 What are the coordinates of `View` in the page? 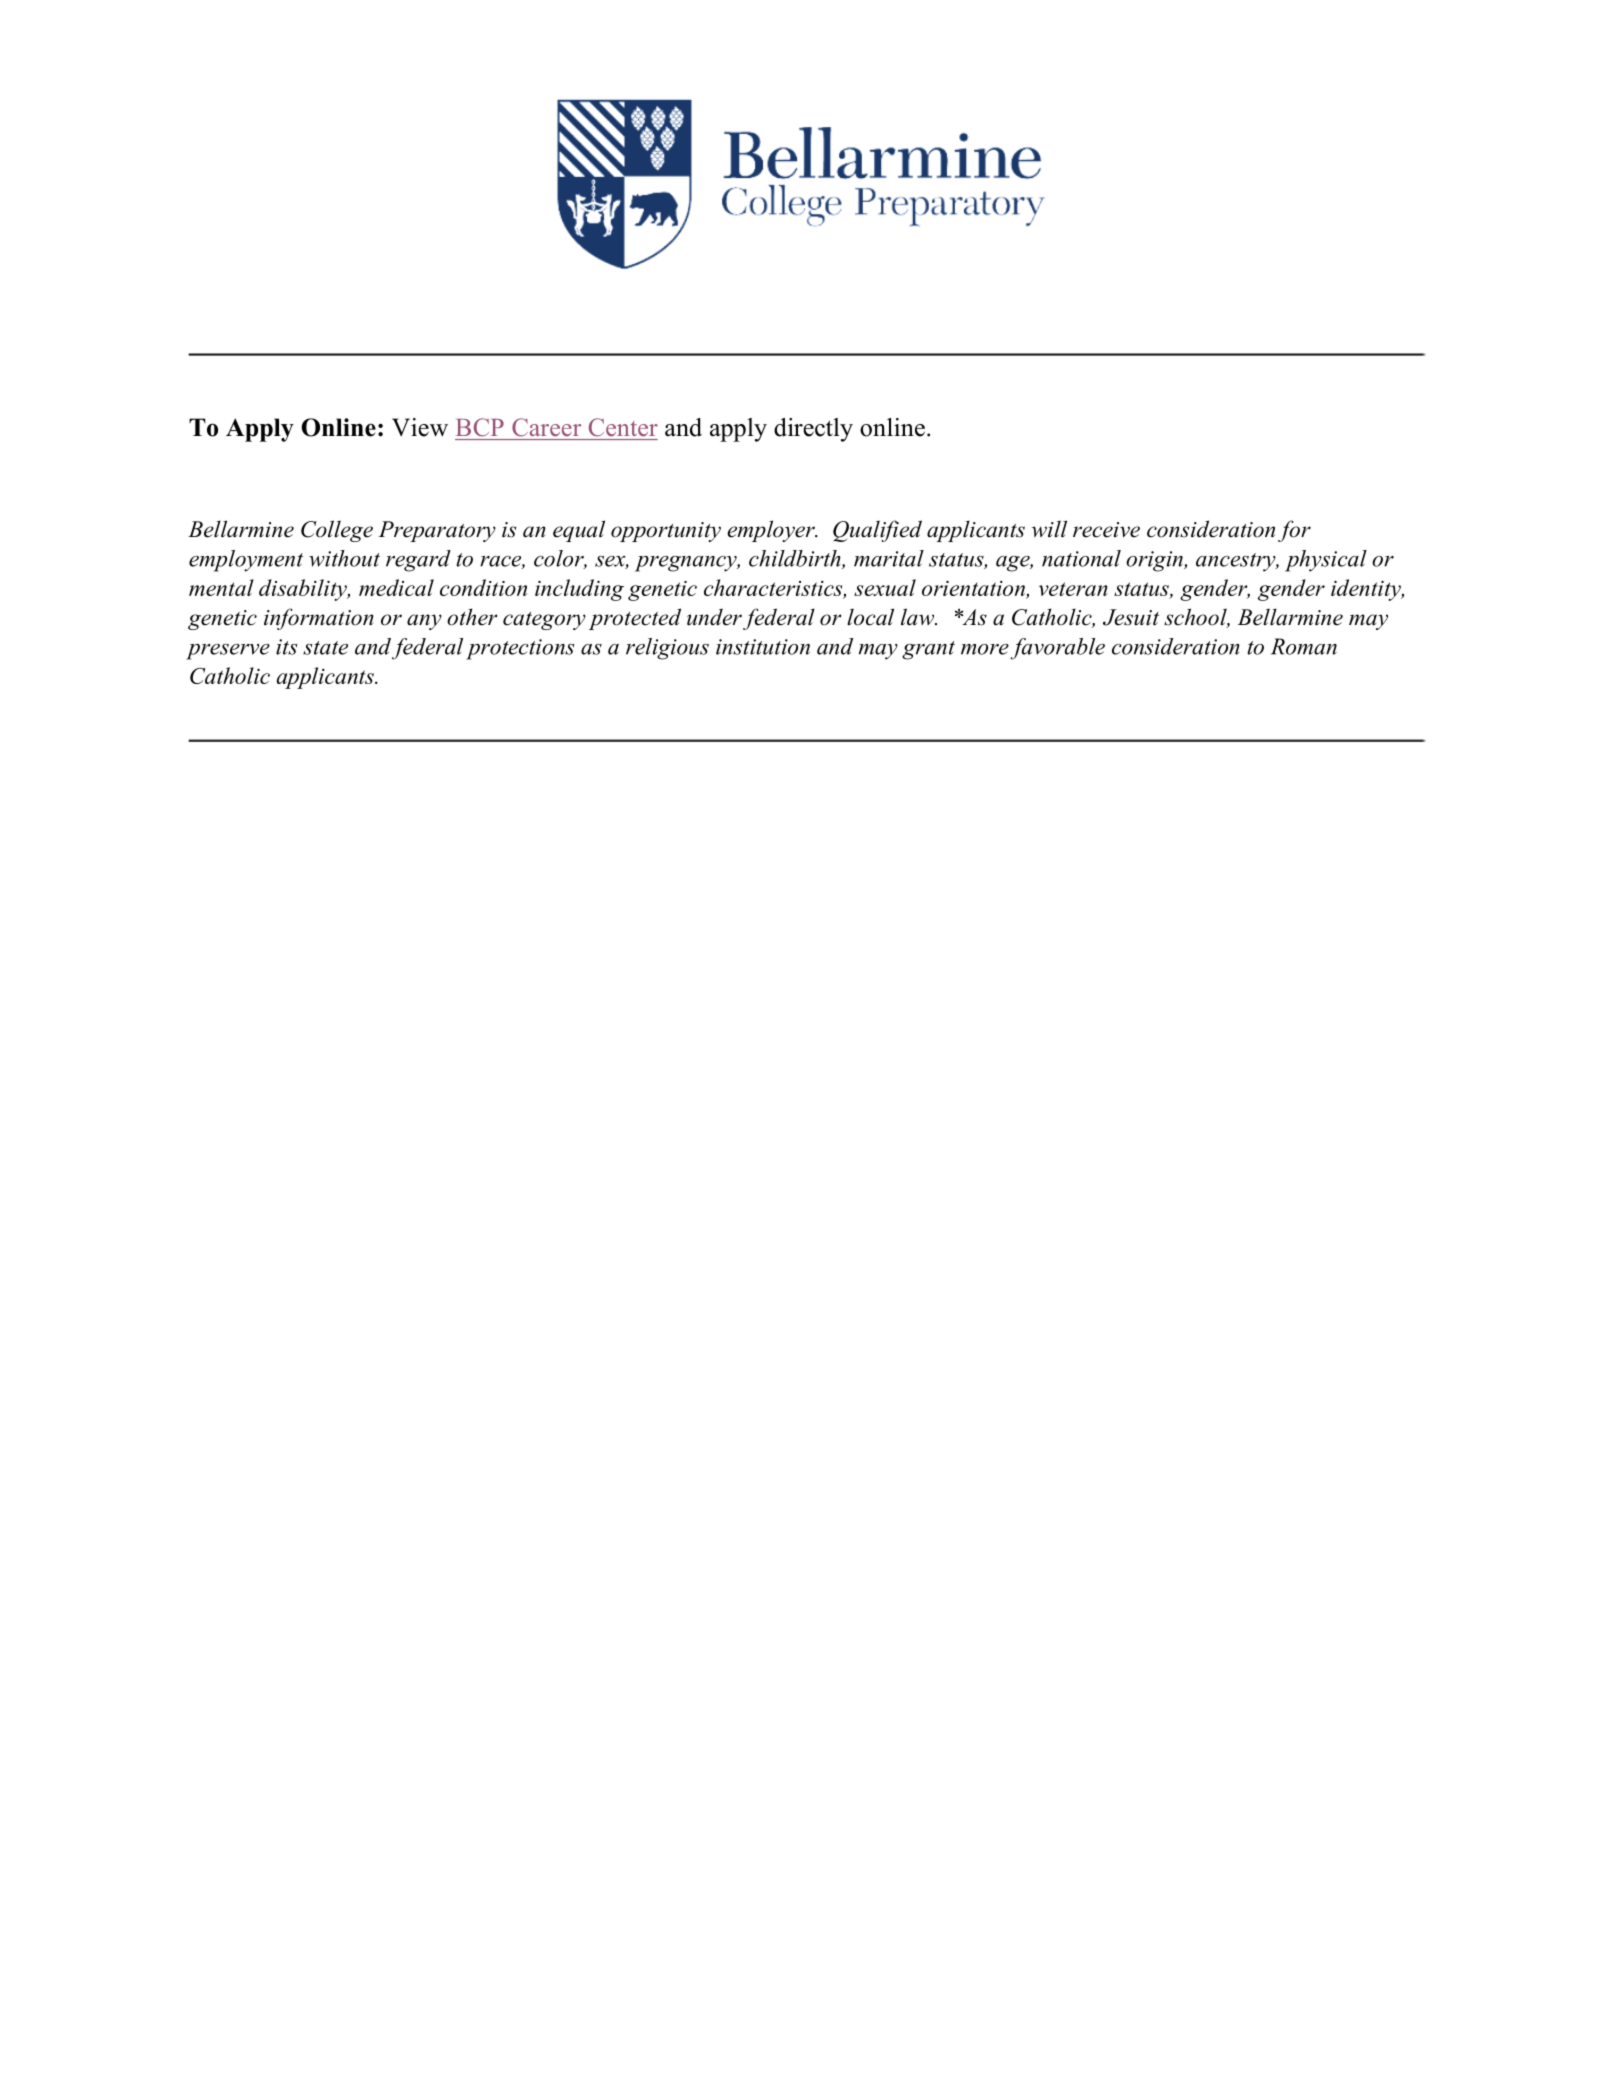 It's located at (420, 427).
